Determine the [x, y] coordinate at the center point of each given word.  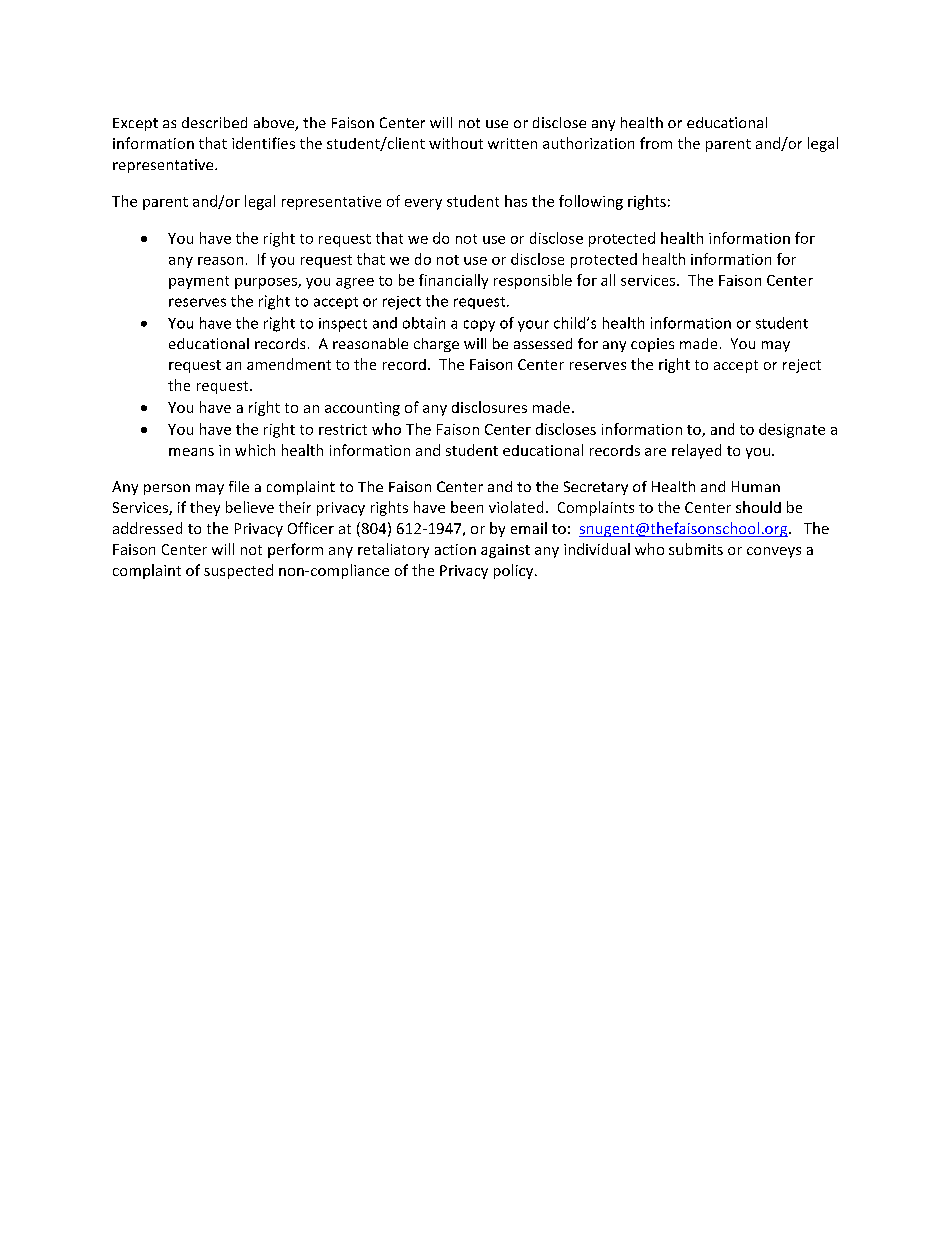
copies [652, 345]
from [656, 143]
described [214, 122]
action [455, 549]
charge [436, 345]
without [456, 143]
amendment [289, 364]
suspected [238, 571]
